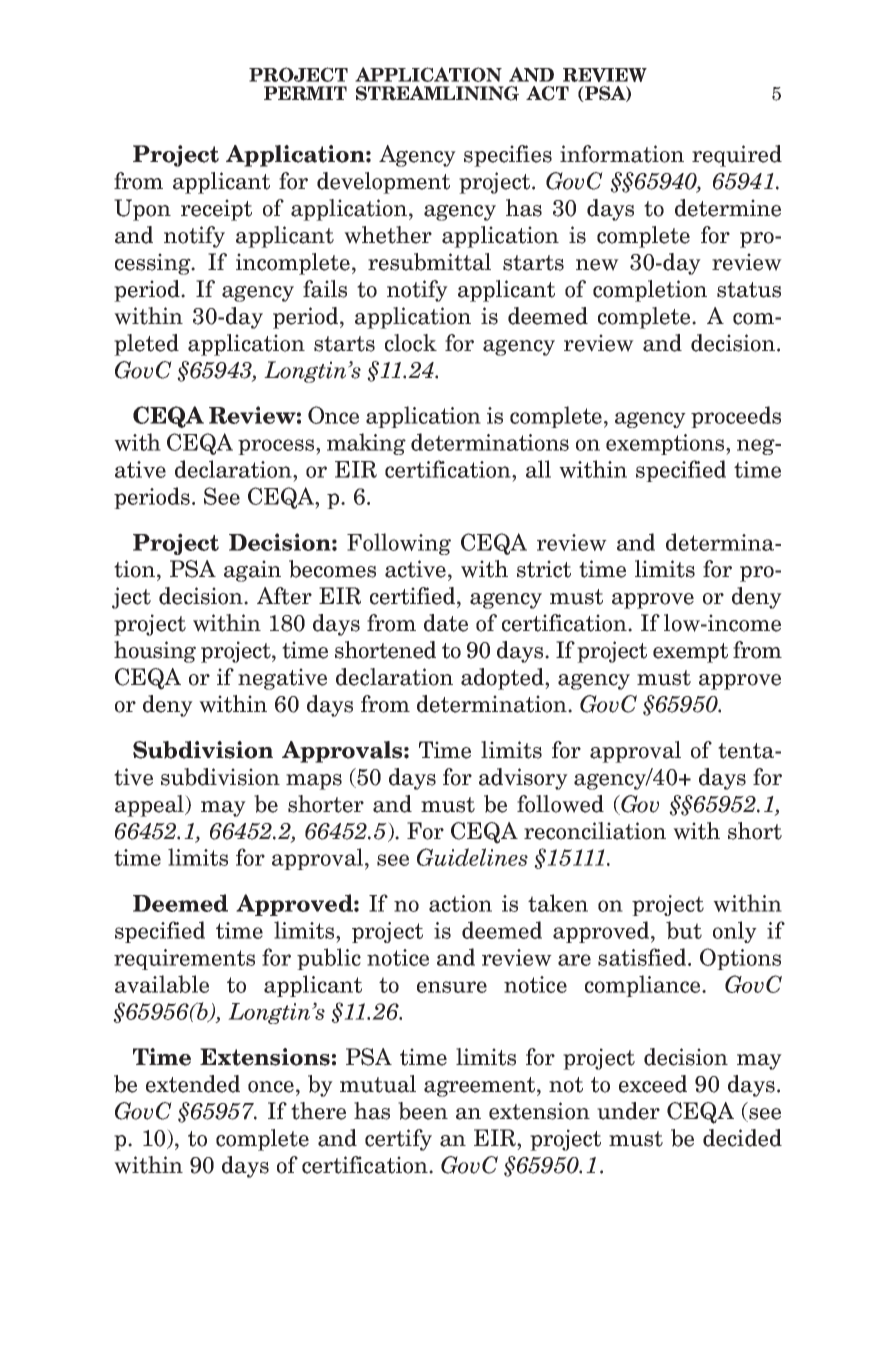  Describe the element at coordinates (437, 93) in the document. I see `STREAMLINING` at that location.
